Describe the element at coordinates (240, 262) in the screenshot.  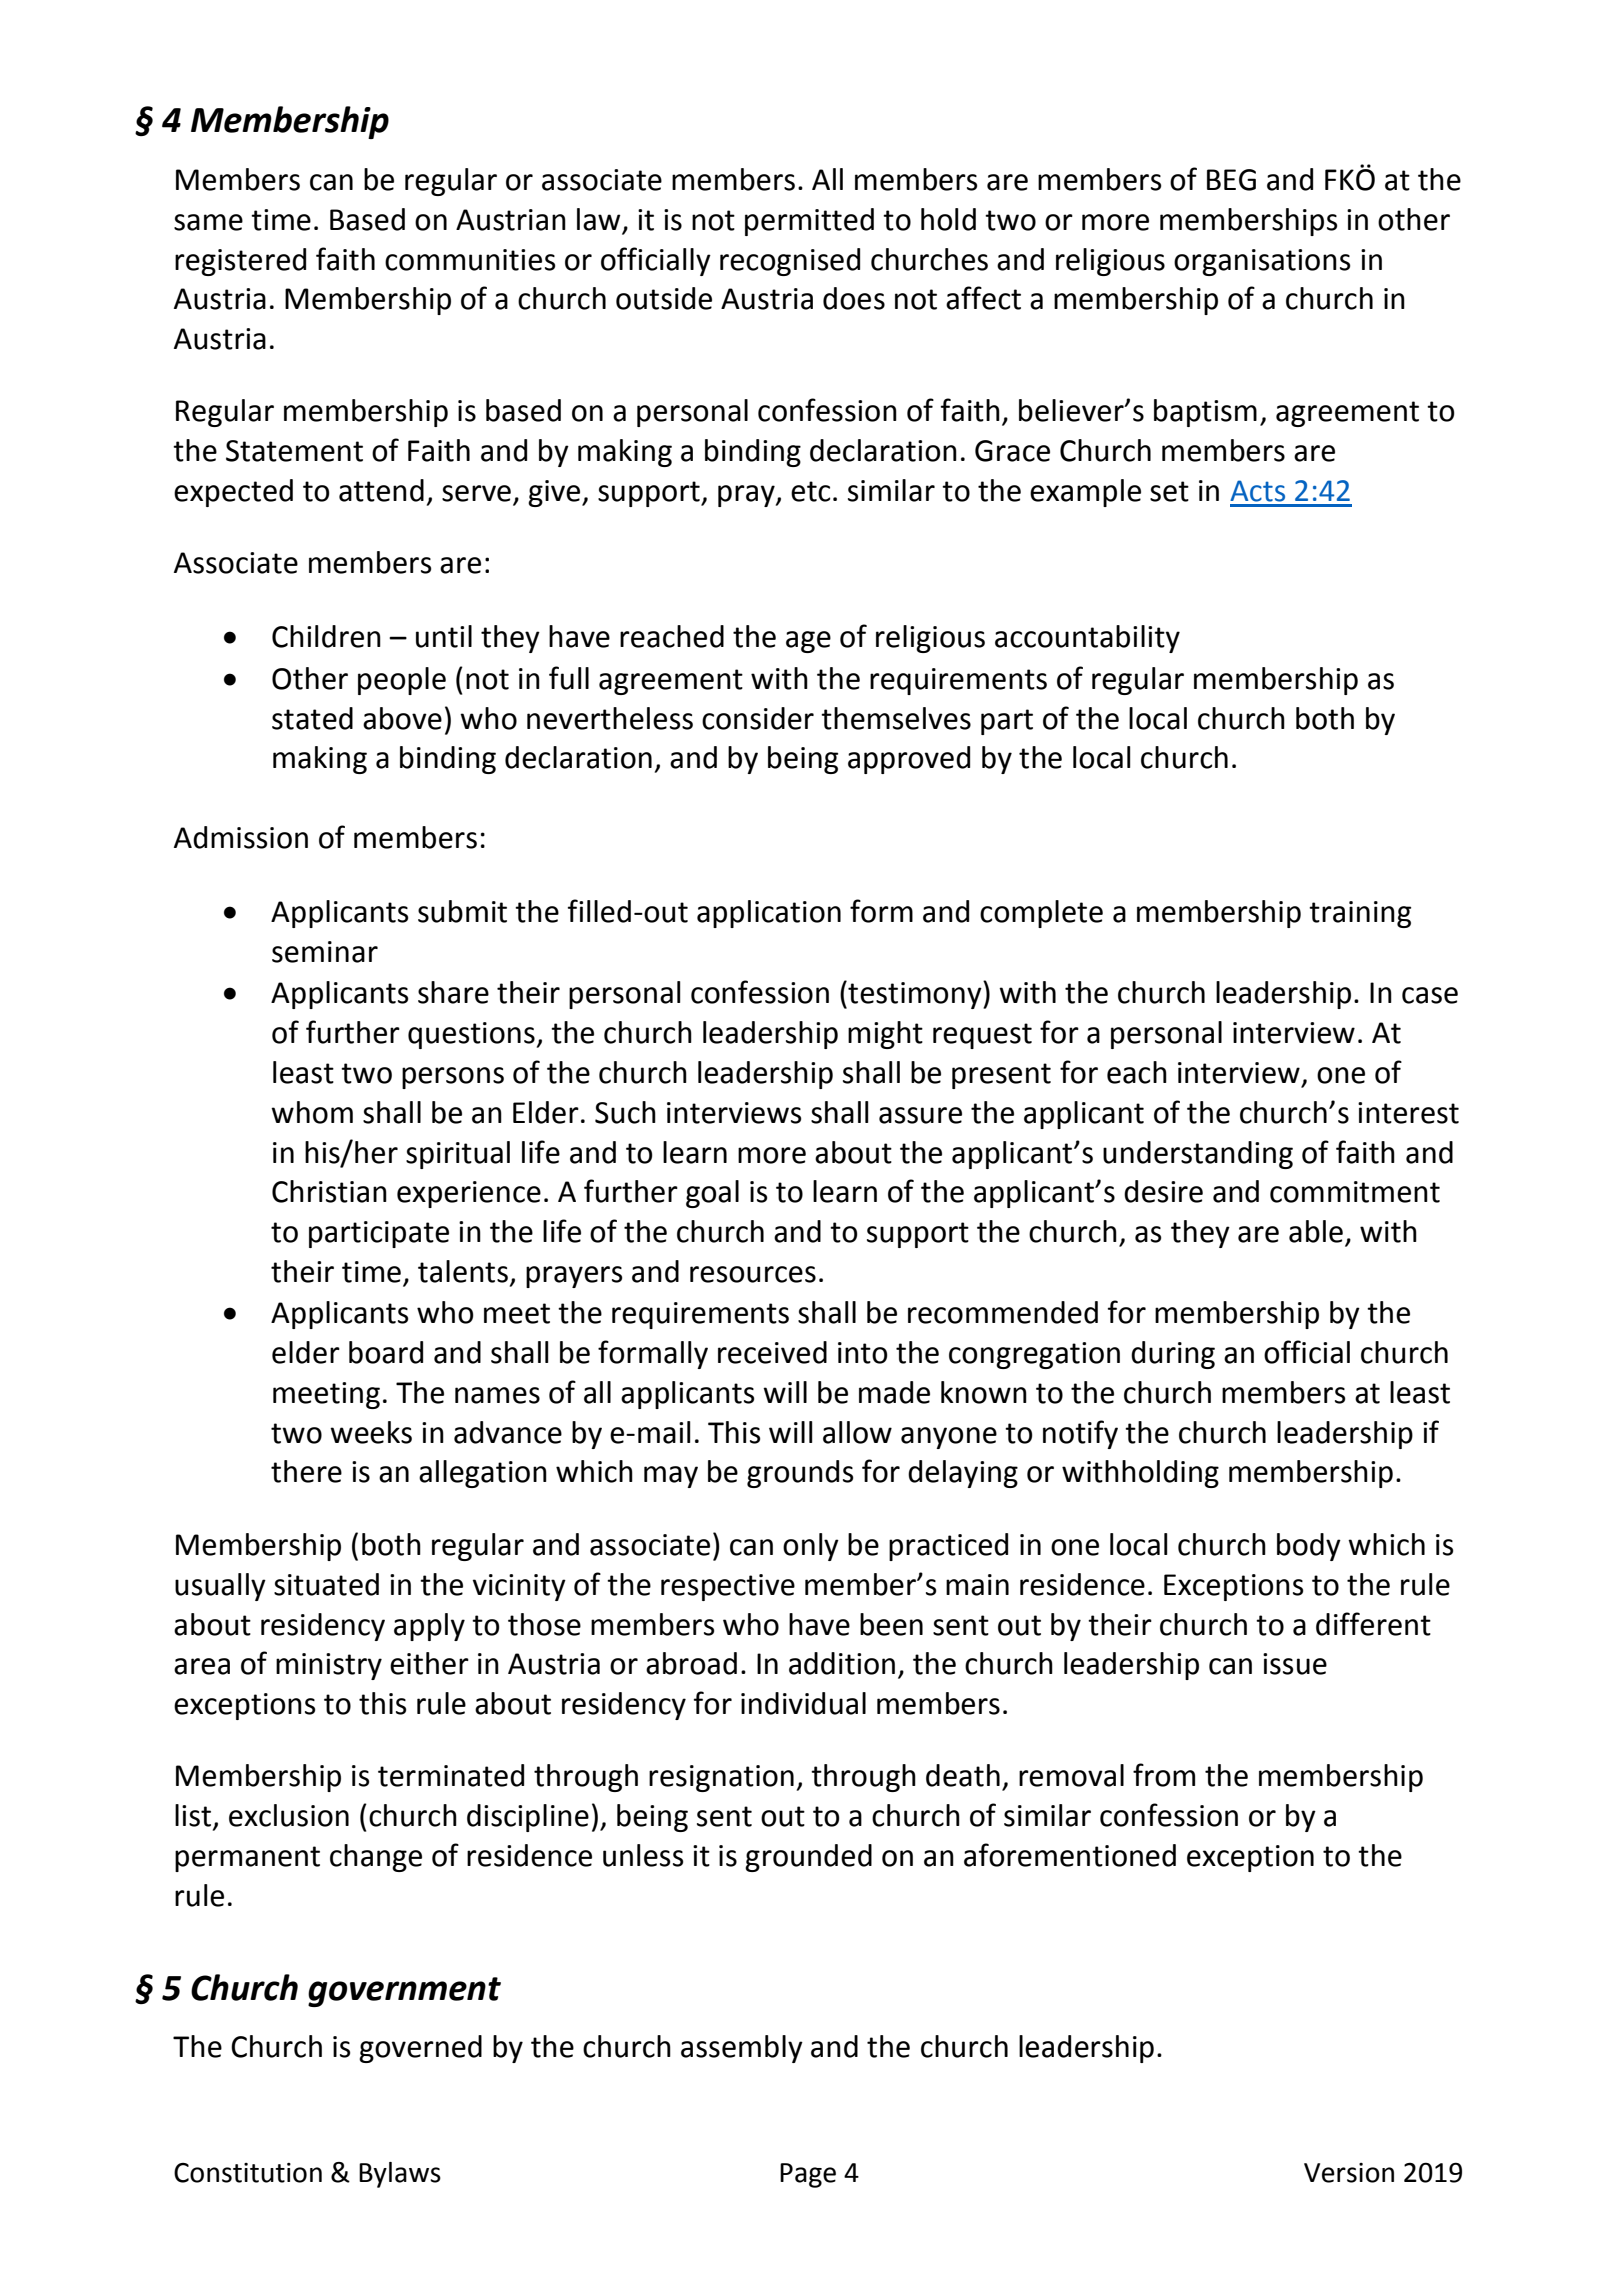
I see `registered` at that location.
